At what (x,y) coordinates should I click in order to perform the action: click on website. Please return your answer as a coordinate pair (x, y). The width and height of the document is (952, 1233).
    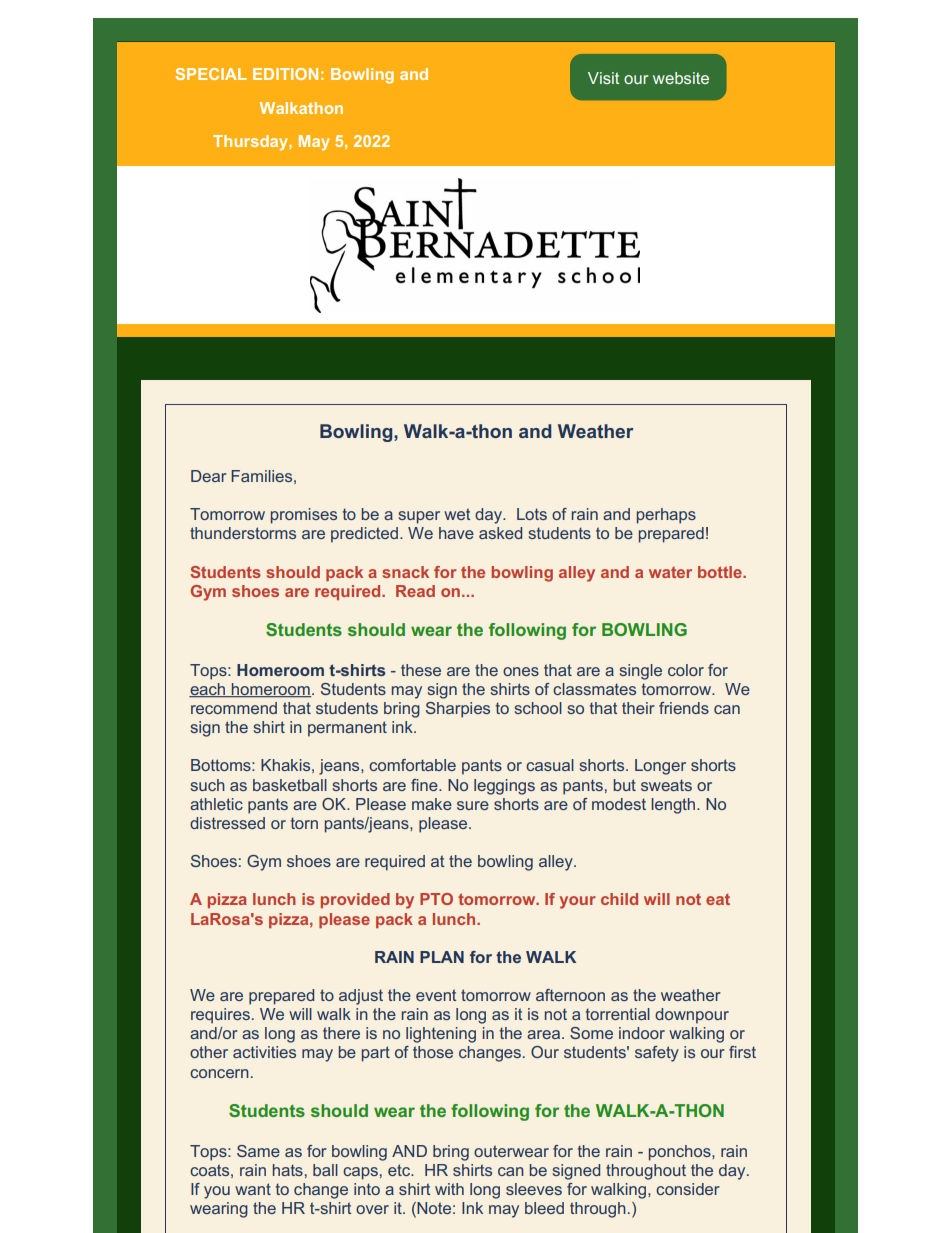
    Looking at the image, I should click on (681, 78).
